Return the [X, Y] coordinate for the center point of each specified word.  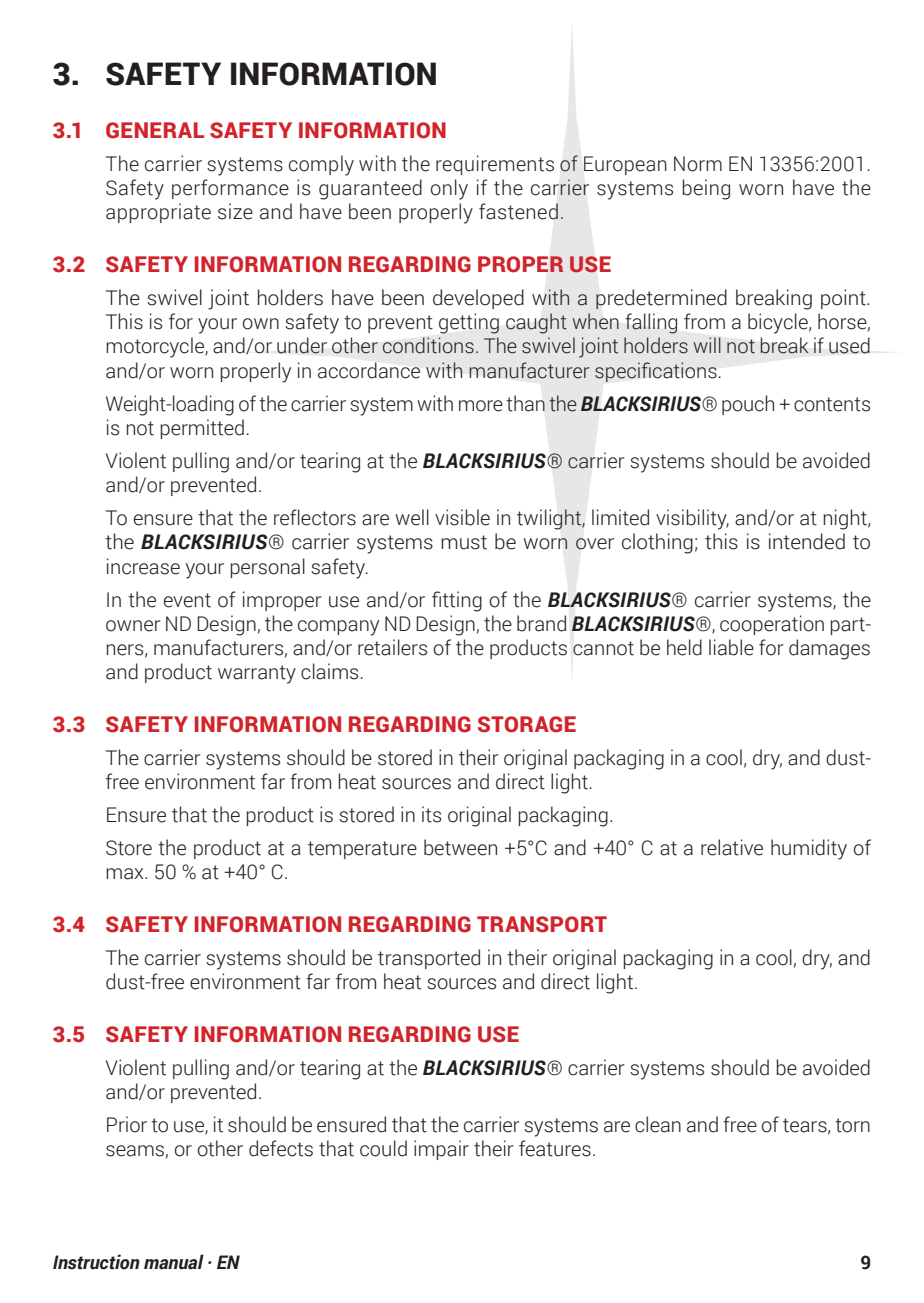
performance [230, 189]
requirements [495, 165]
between [460, 847]
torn [852, 1125]
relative [732, 847]
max [126, 874]
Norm [698, 164]
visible [462, 517]
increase [143, 566]
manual [174, 1262]
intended [807, 541]
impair [441, 1150]
